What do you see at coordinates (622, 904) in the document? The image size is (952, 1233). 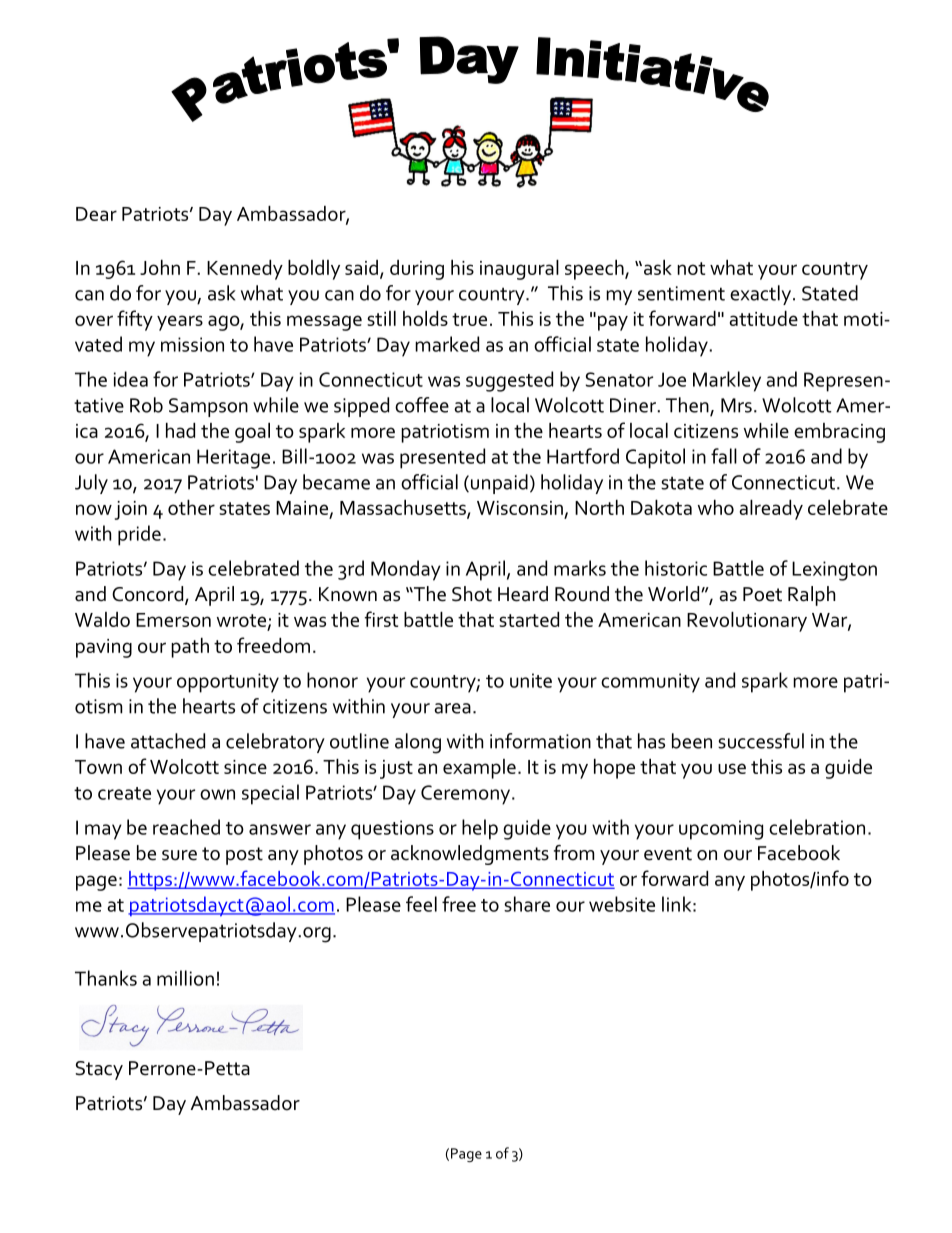 I see `website` at bounding box center [622, 904].
